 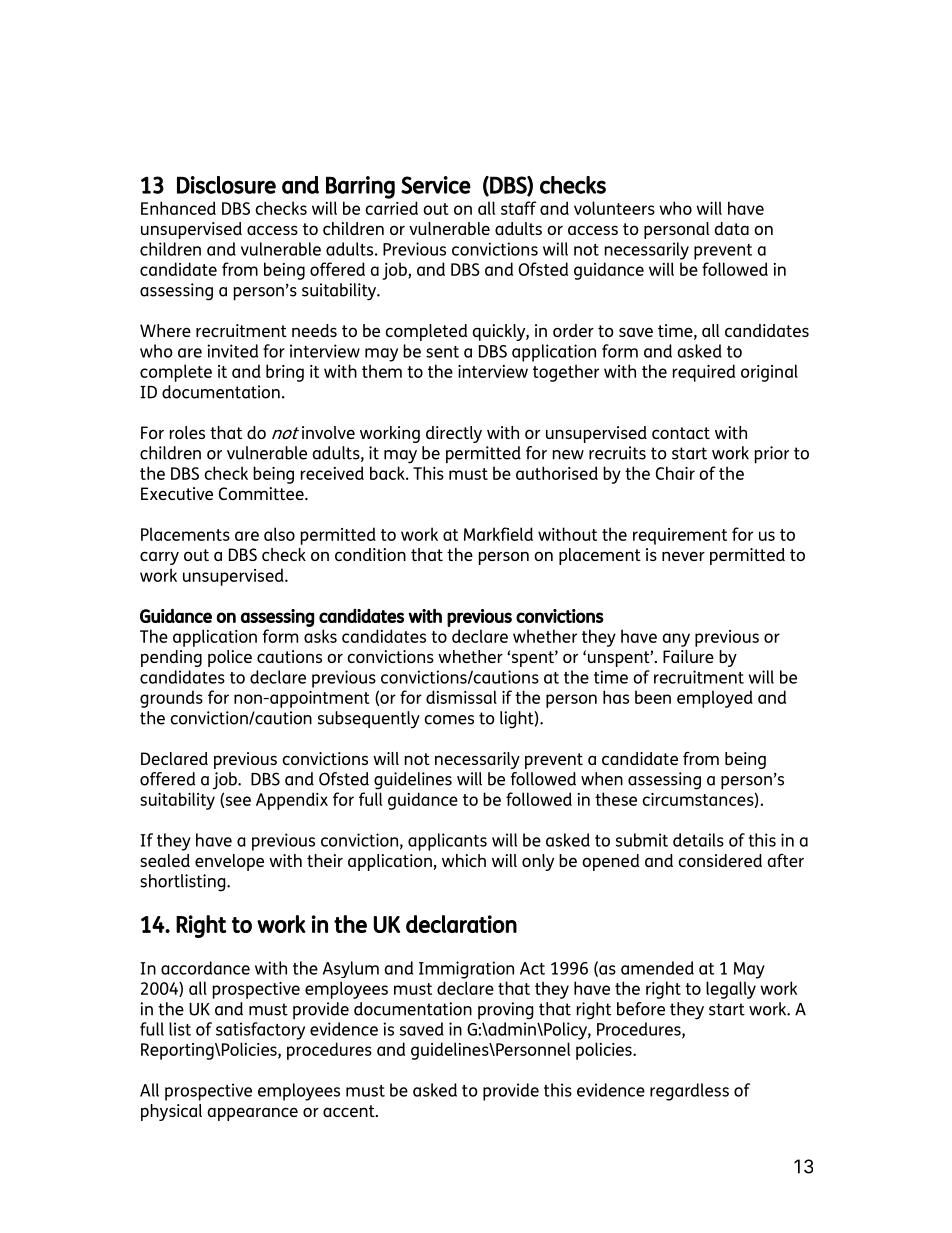 What do you see at coordinates (454, 434) in the document?
I see `directly` at bounding box center [454, 434].
